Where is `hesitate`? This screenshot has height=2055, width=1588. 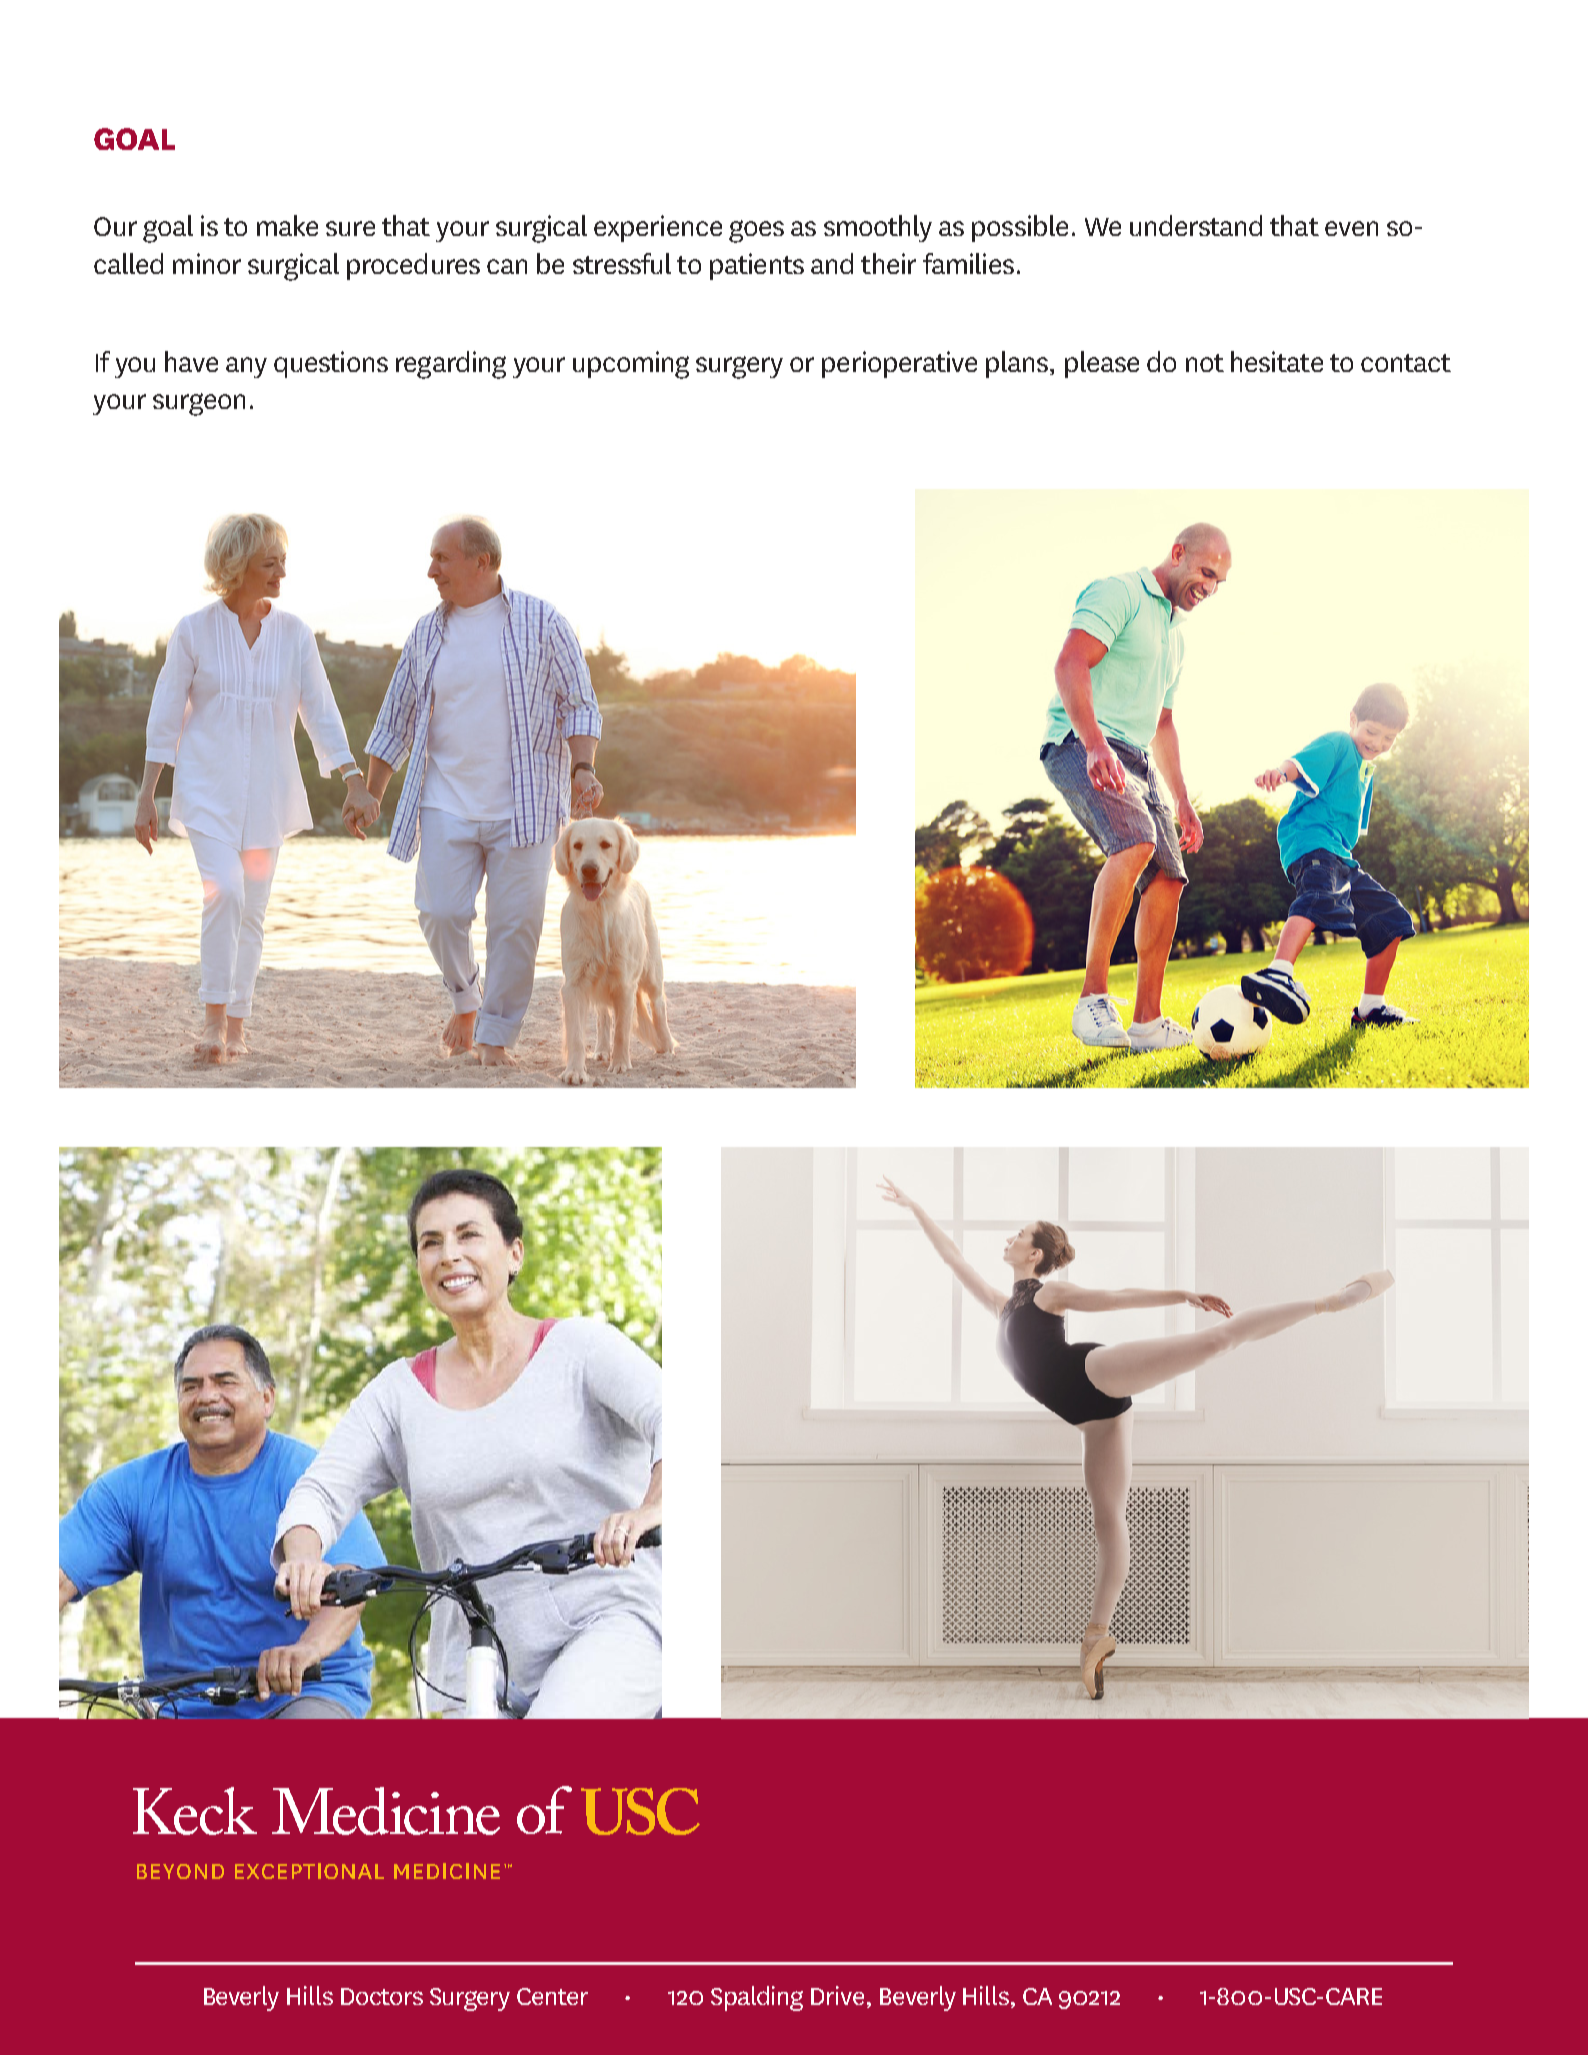
hesitate is located at coordinates (1277, 361).
